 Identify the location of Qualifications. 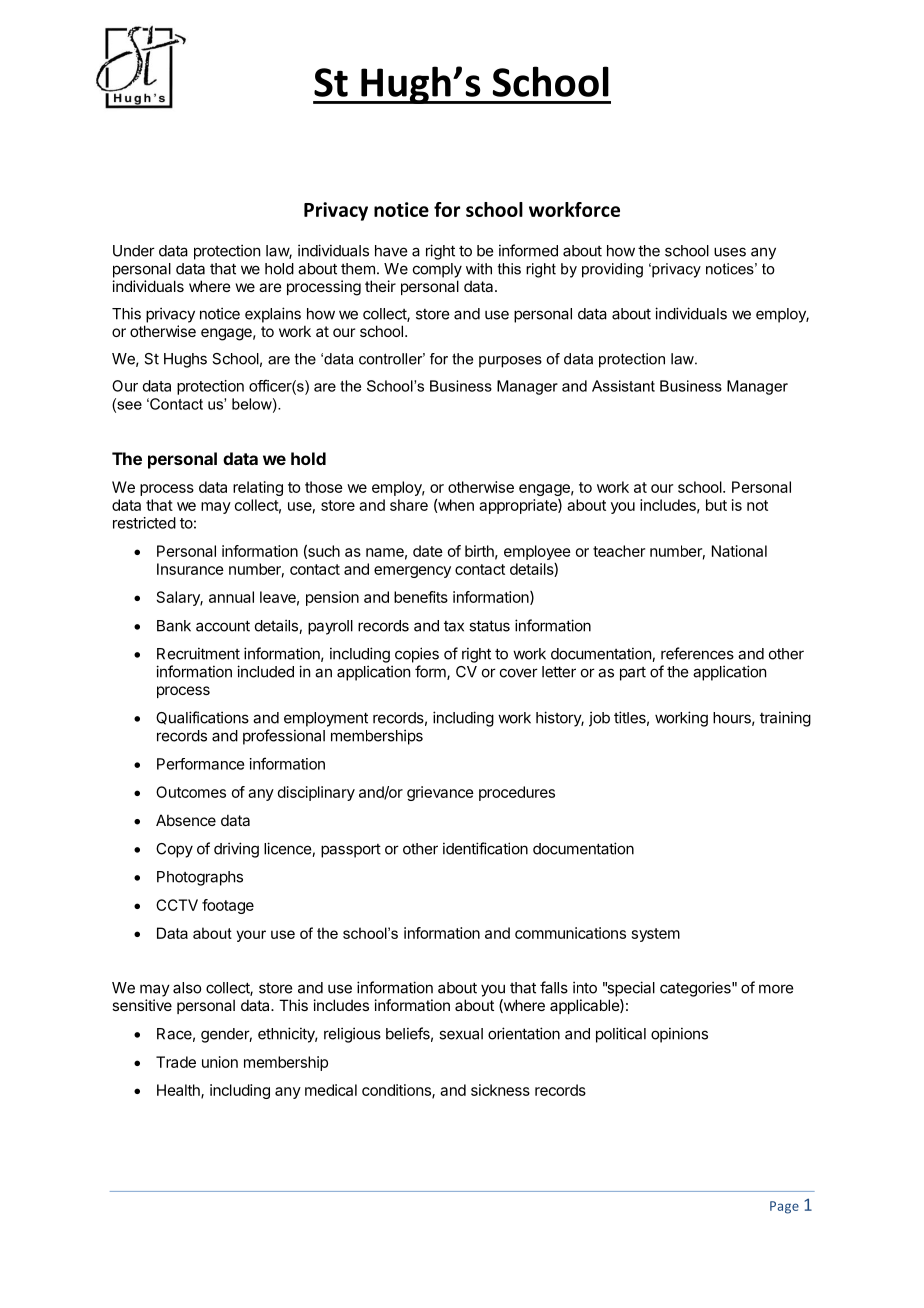
(202, 718).
